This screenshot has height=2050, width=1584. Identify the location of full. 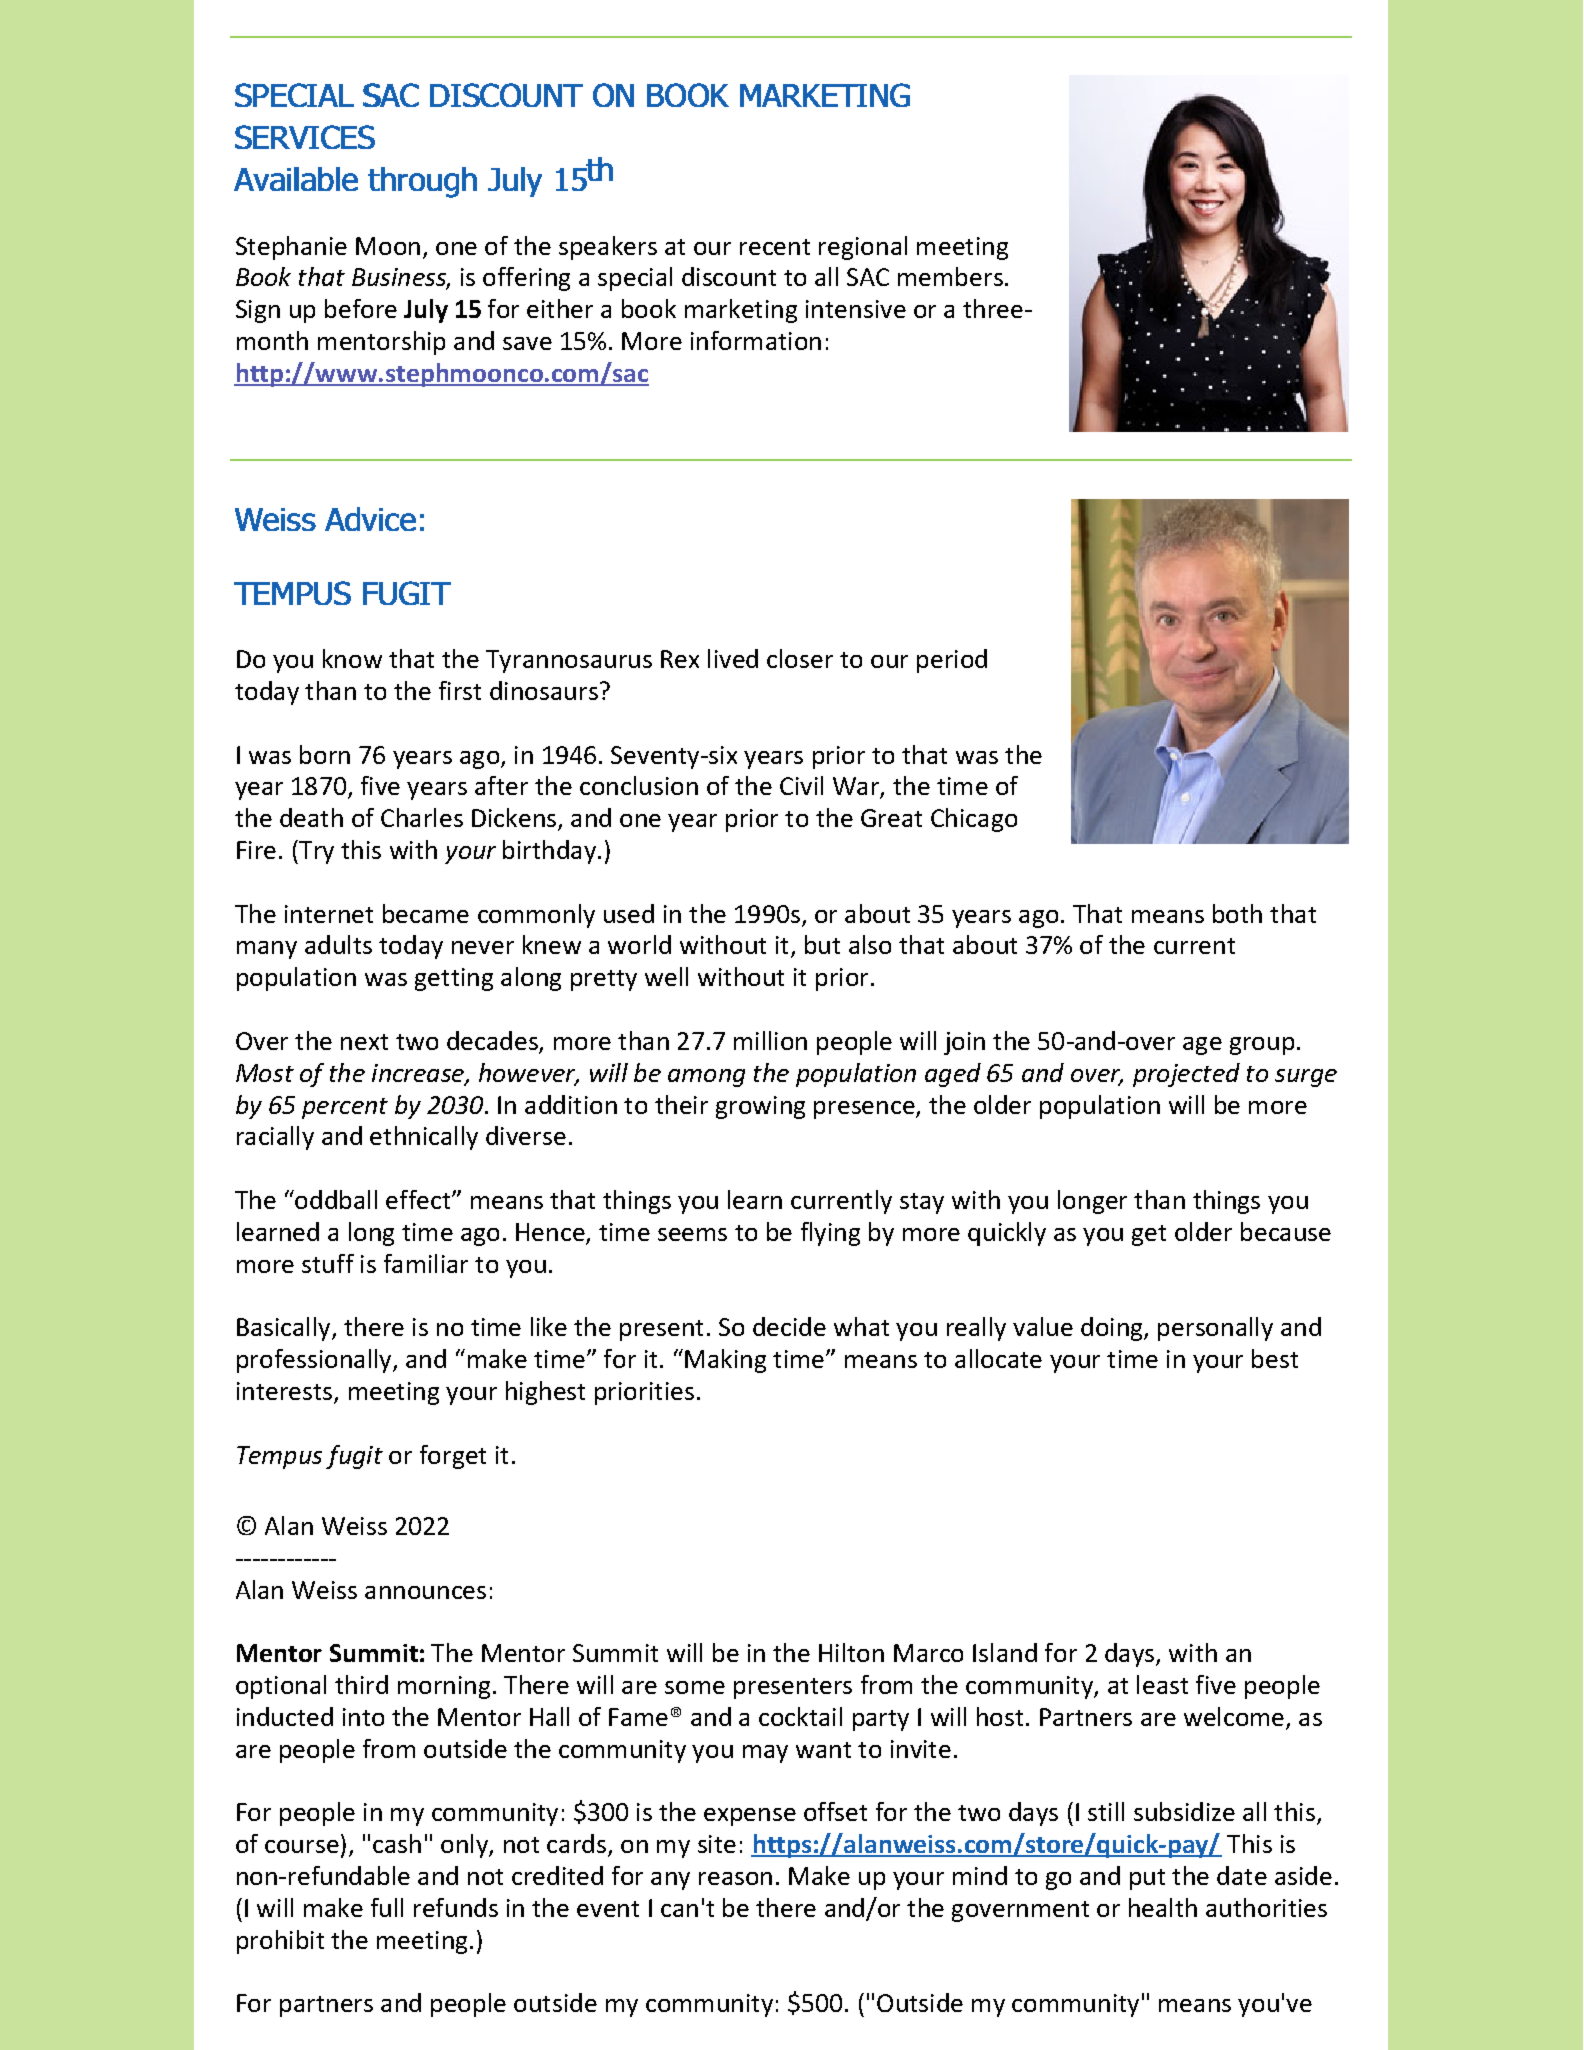
(387, 1907).
